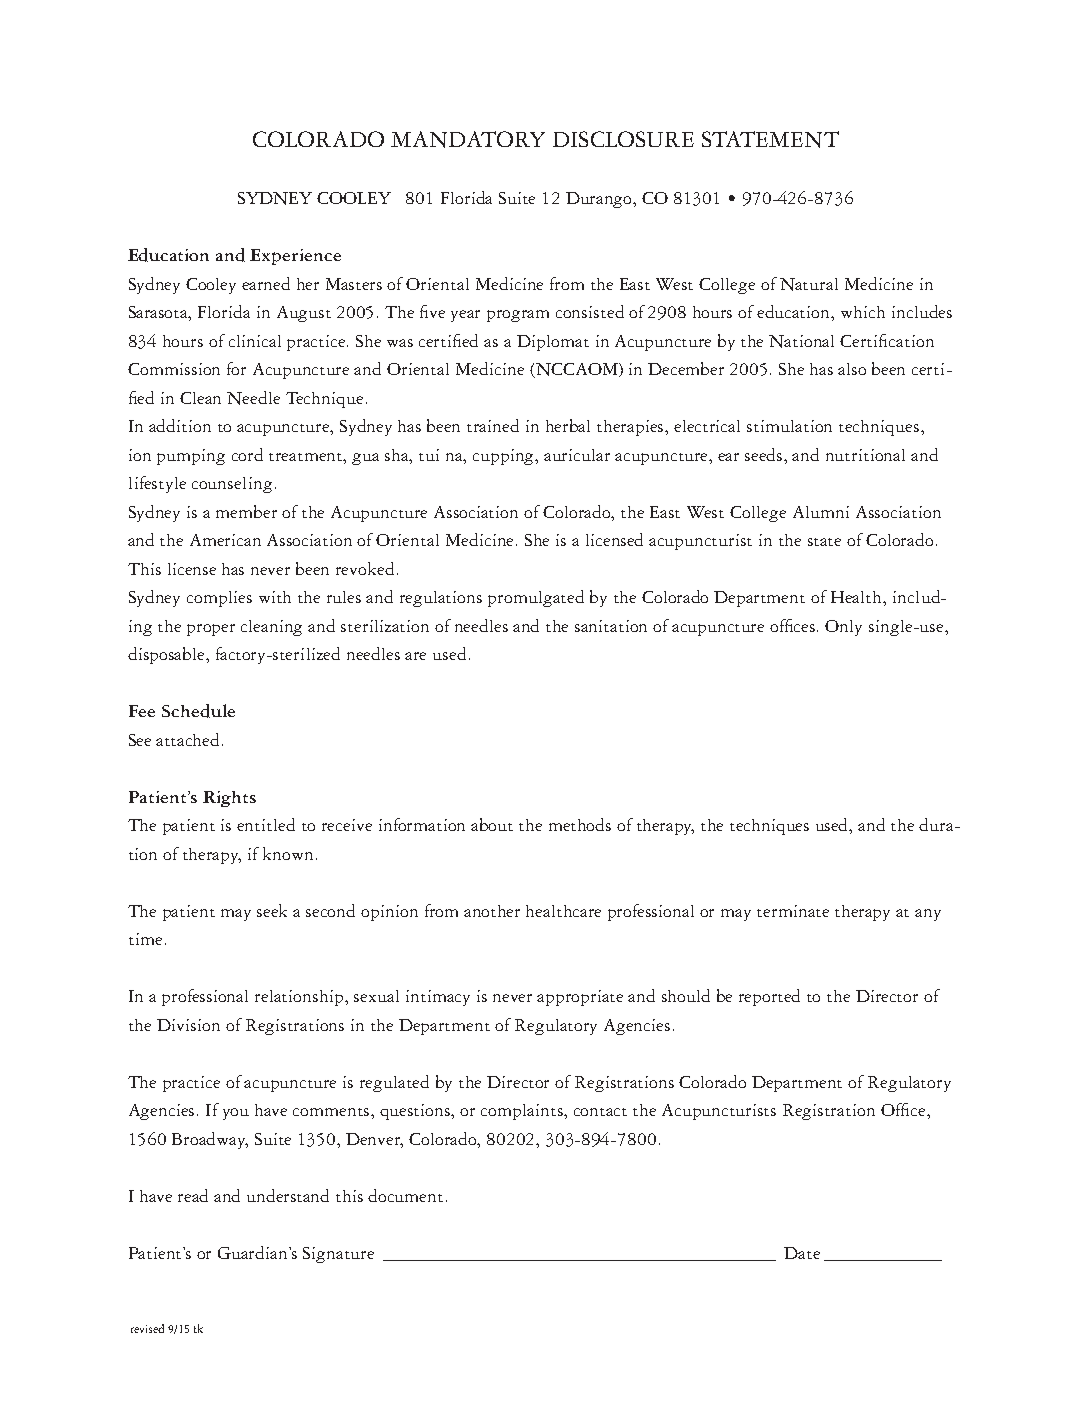 The width and height of the image is (1091, 1411). Describe the element at coordinates (295, 257) in the image. I see `Experience` at that location.
